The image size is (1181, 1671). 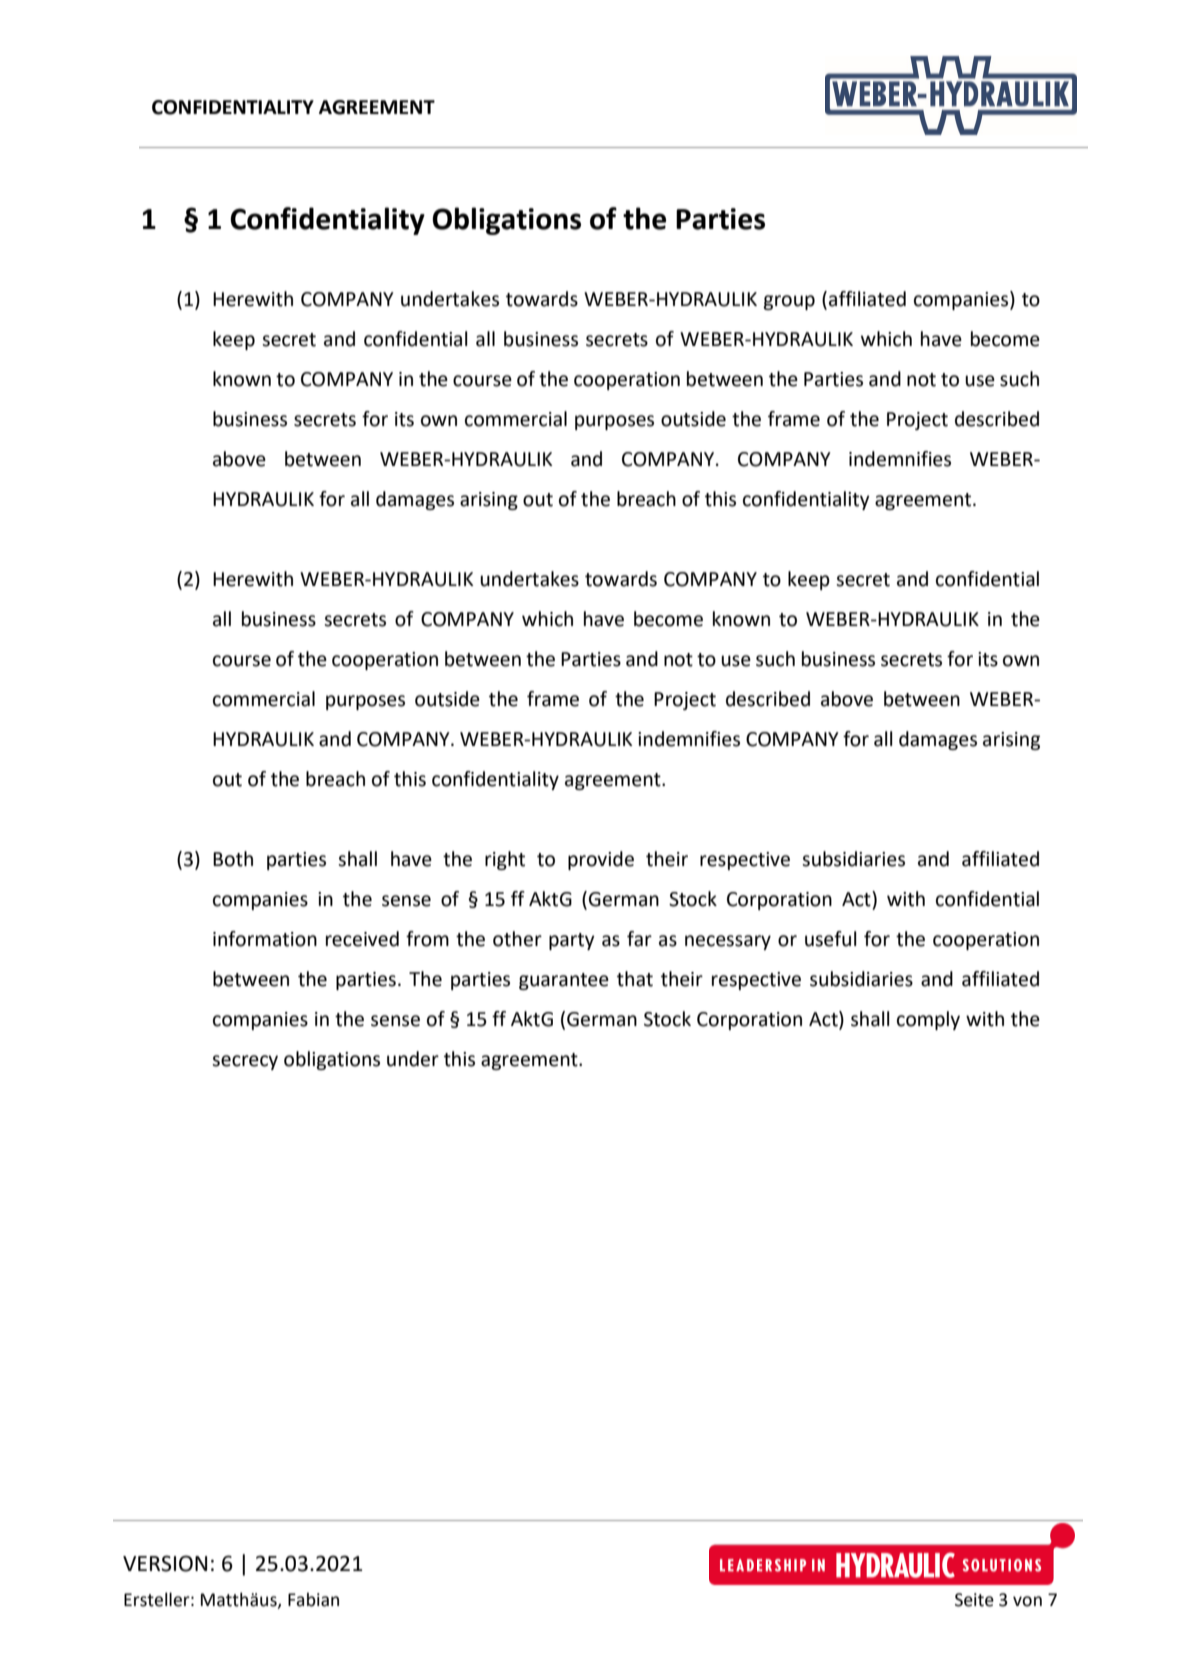 I want to click on group, so click(x=789, y=302).
